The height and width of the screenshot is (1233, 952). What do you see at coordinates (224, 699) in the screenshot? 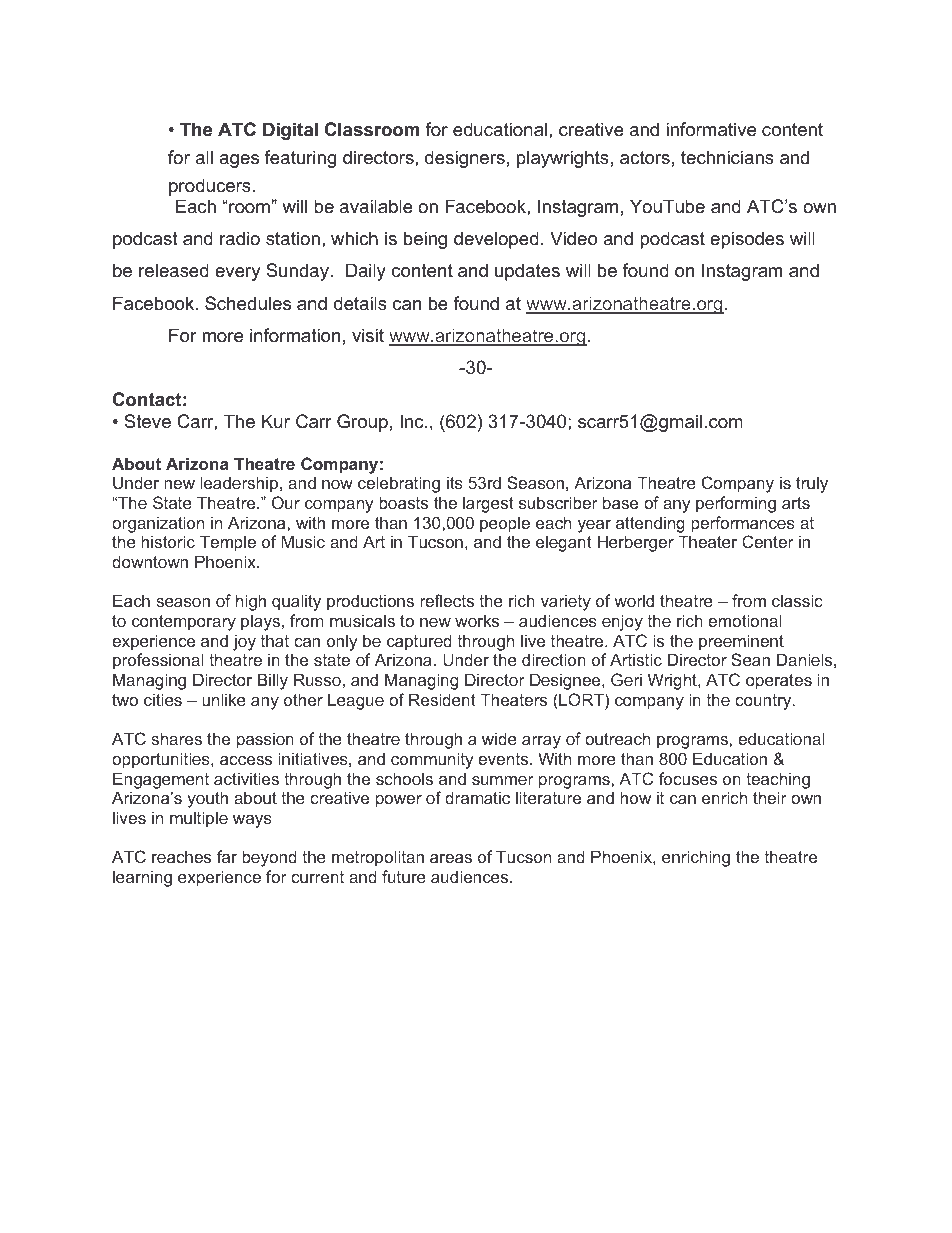
I see `unlike` at bounding box center [224, 699].
